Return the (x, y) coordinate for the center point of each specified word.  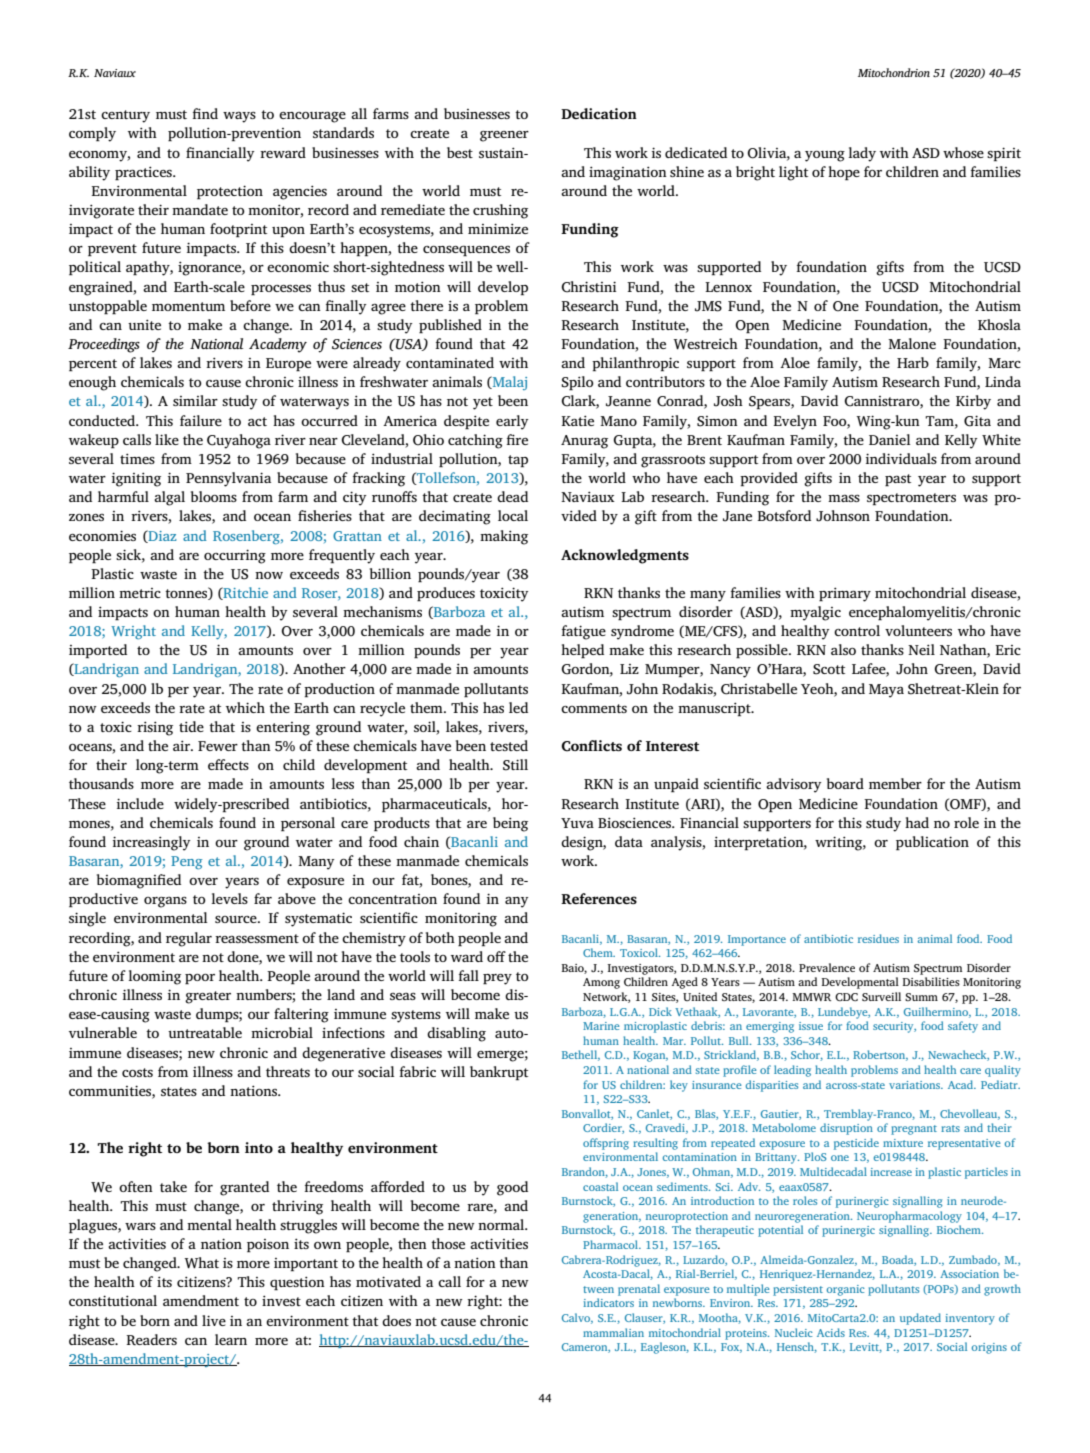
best (460, 152)
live (214, 1320)
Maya (886, 691)
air (183, 745)
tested (509, 745)
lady (862, 154)
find (205, 113)
